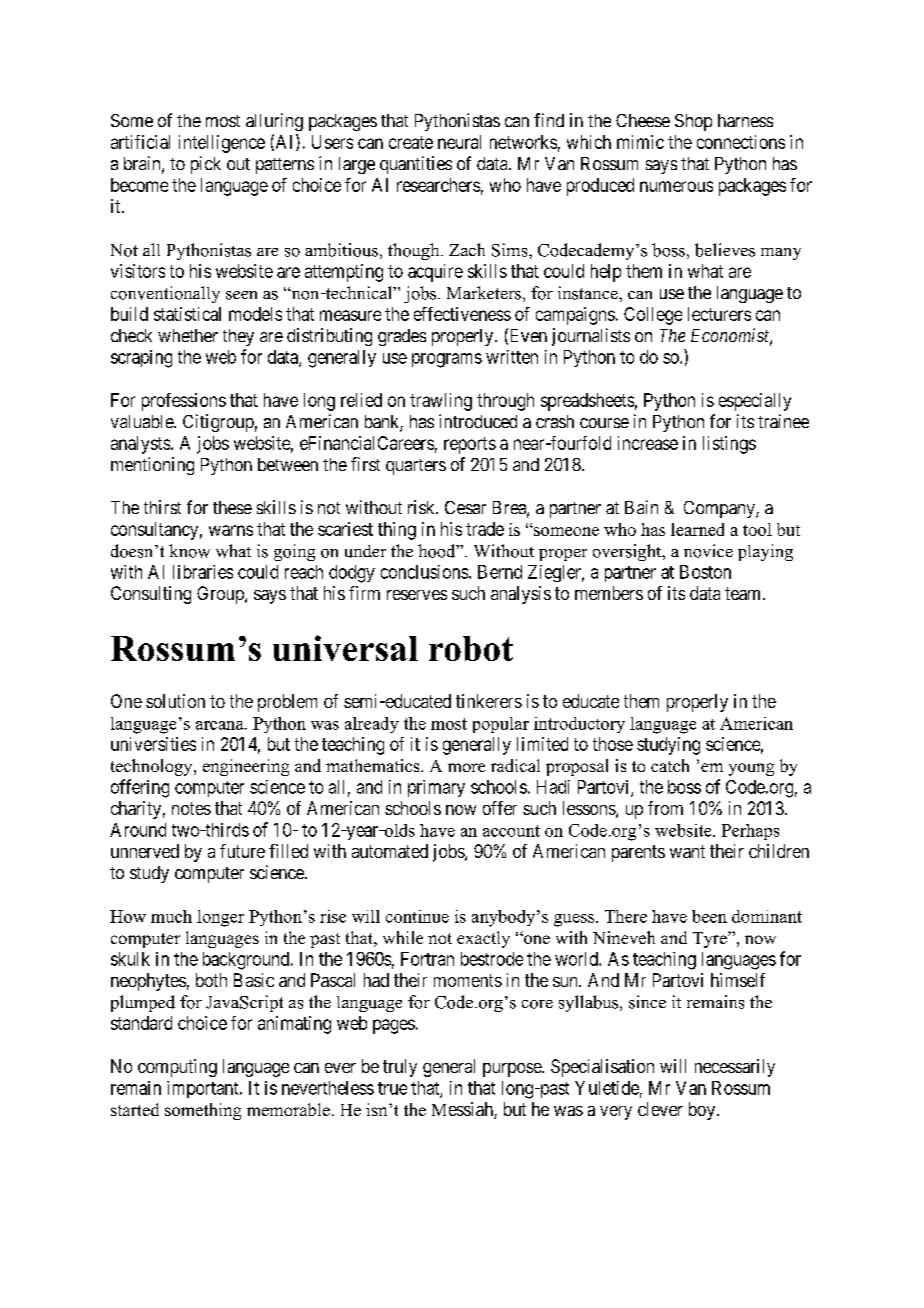 The width and height of the image is (924, 1308). I want to click on professions, so click(184, 402).
